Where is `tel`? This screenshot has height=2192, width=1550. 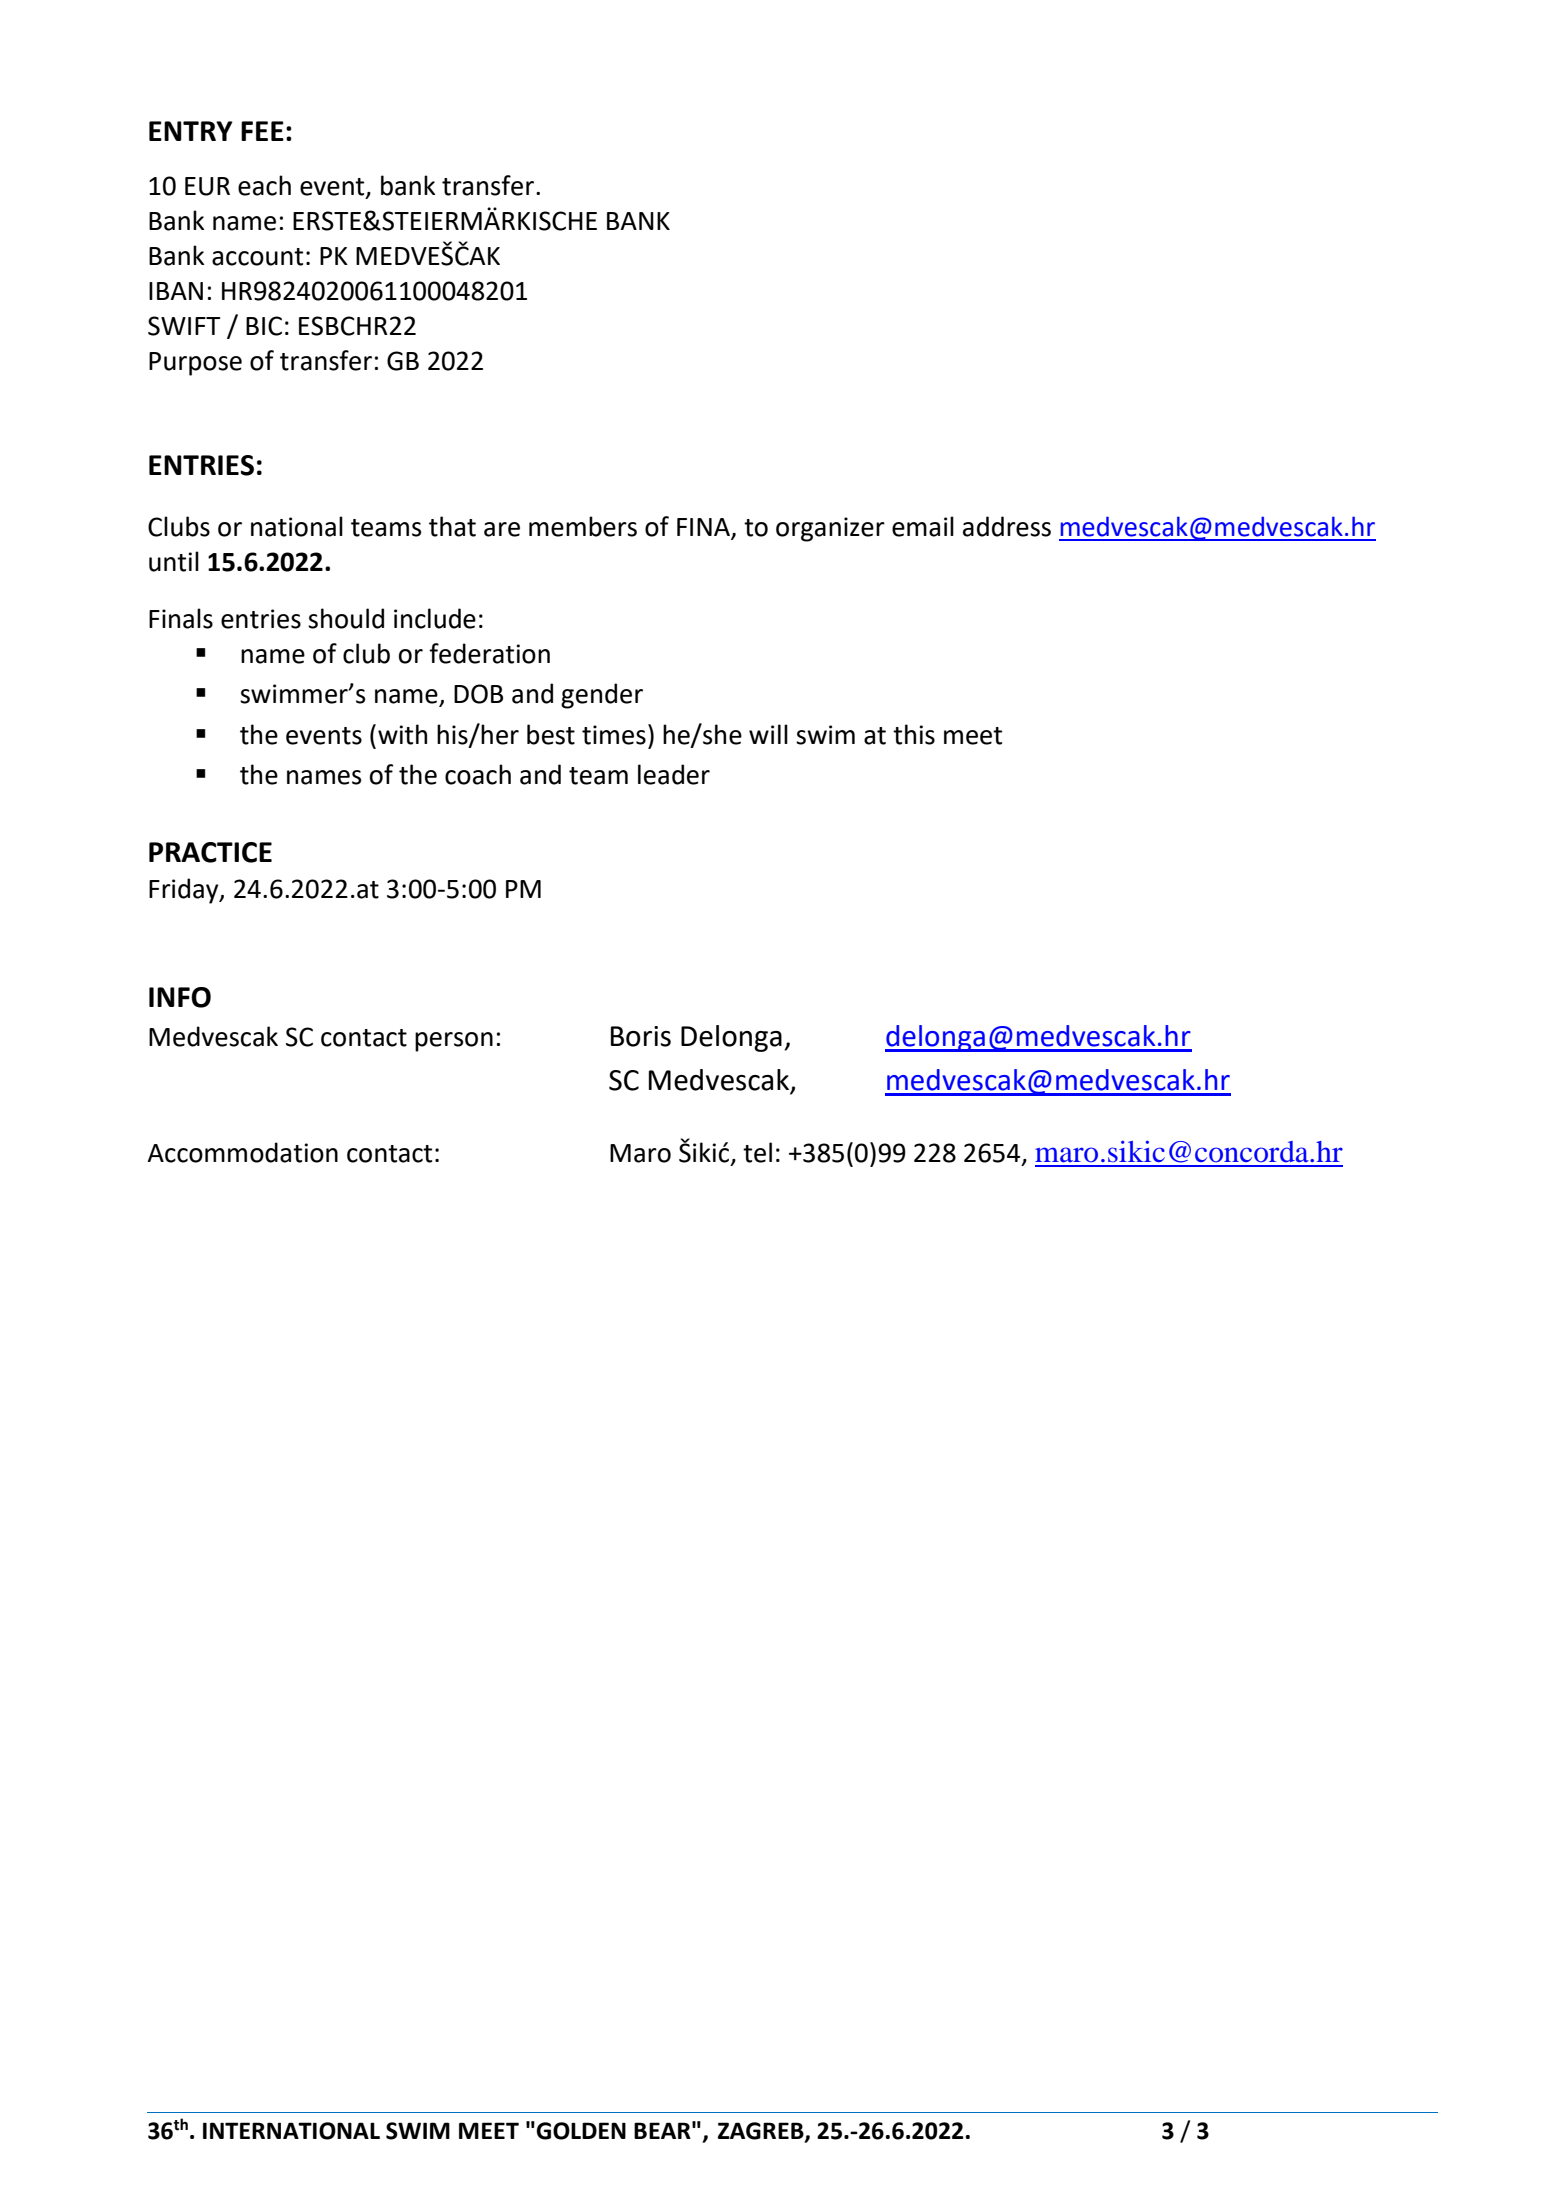
tel is located at coordinates (757, 1152).
